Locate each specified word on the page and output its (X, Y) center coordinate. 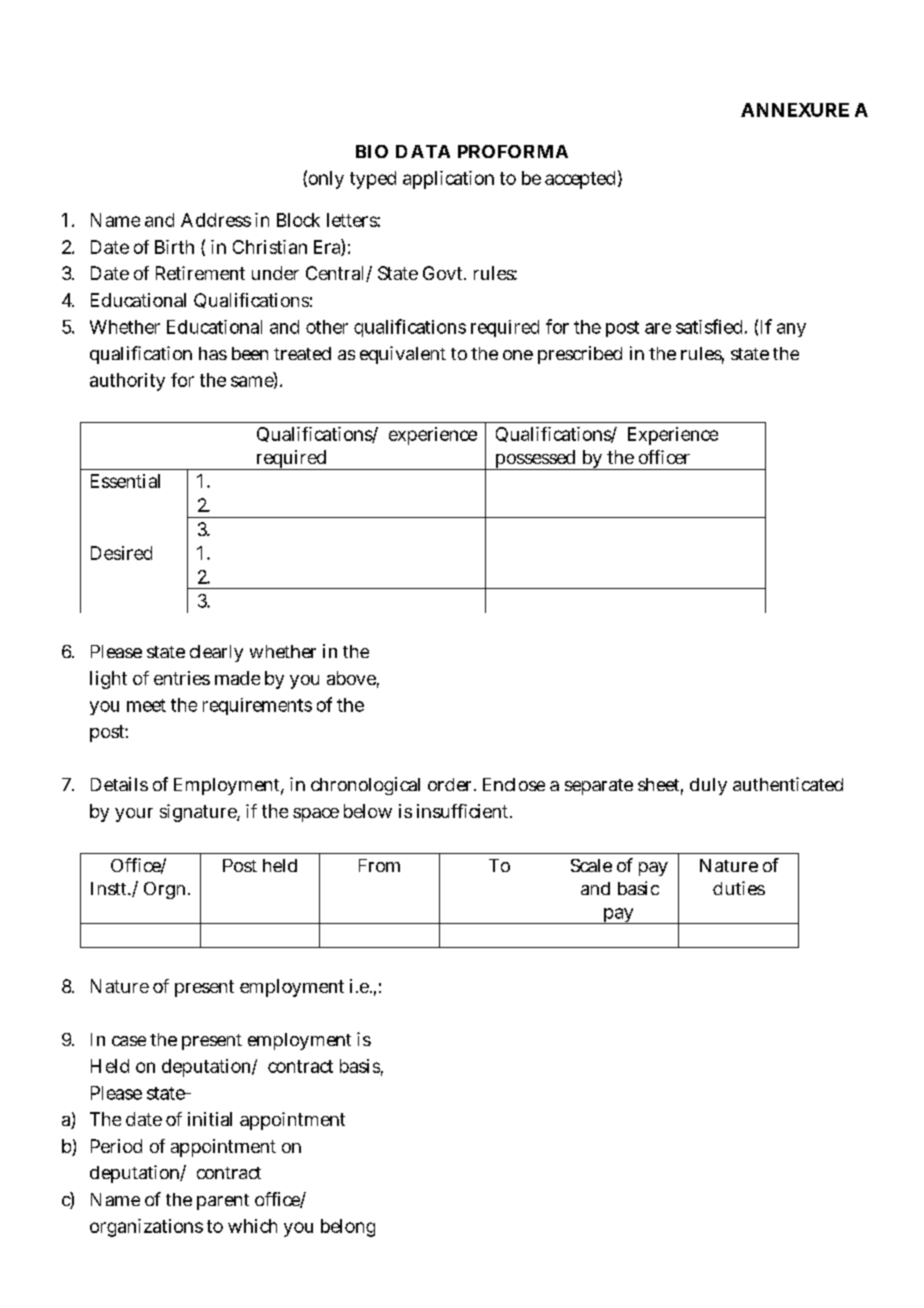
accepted (580, 180)
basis (361, 1067)
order (451, 784)
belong (348, 1228)
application (448, 180)
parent (223, 1202)
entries (182, 678)
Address (216, 220)
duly (708, 786)
